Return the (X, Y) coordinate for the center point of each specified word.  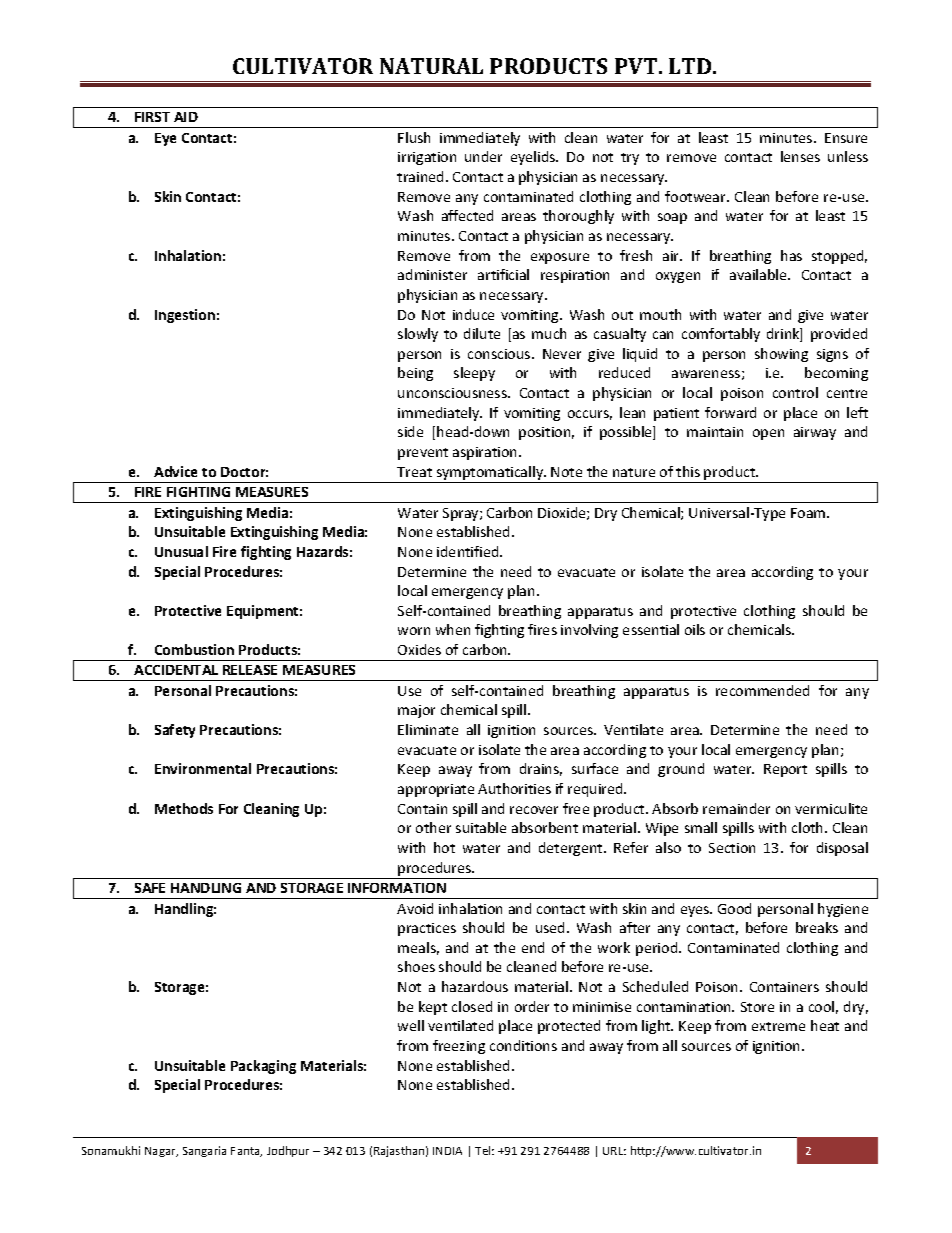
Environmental (203, 768)
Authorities (514, 788)
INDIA (447, 1151)
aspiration (484, 453)
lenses (800, 156)
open (768, 434)
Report (785, 770)
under (483, 156)
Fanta (246, 1152)
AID (186, 117)
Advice (175, 471)
